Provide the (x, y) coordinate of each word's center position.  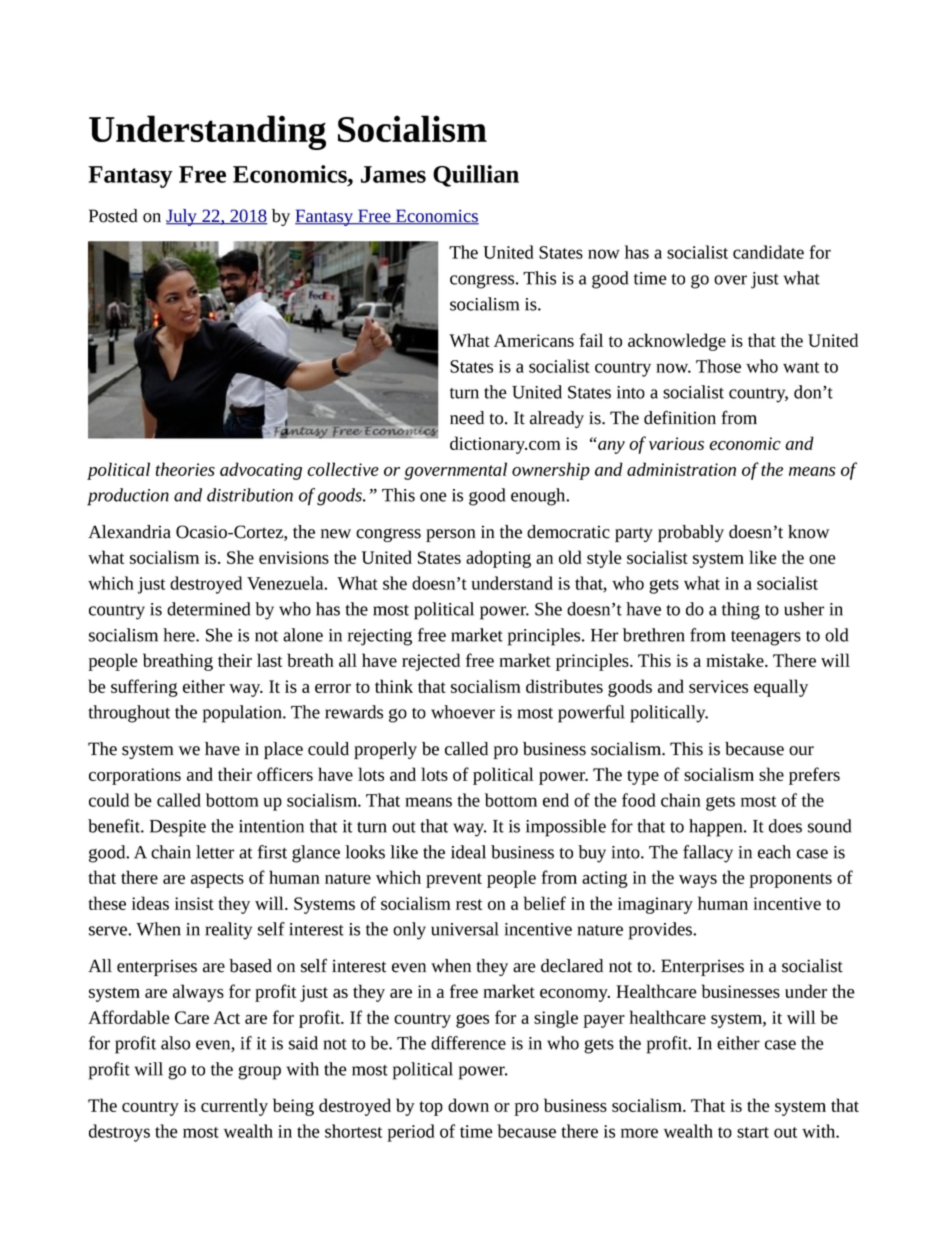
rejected (431, 662)
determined (208, 609)
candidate (768, 252)
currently (234, 1107)
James (393, 174)
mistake (736, 660)
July (182, 217)
